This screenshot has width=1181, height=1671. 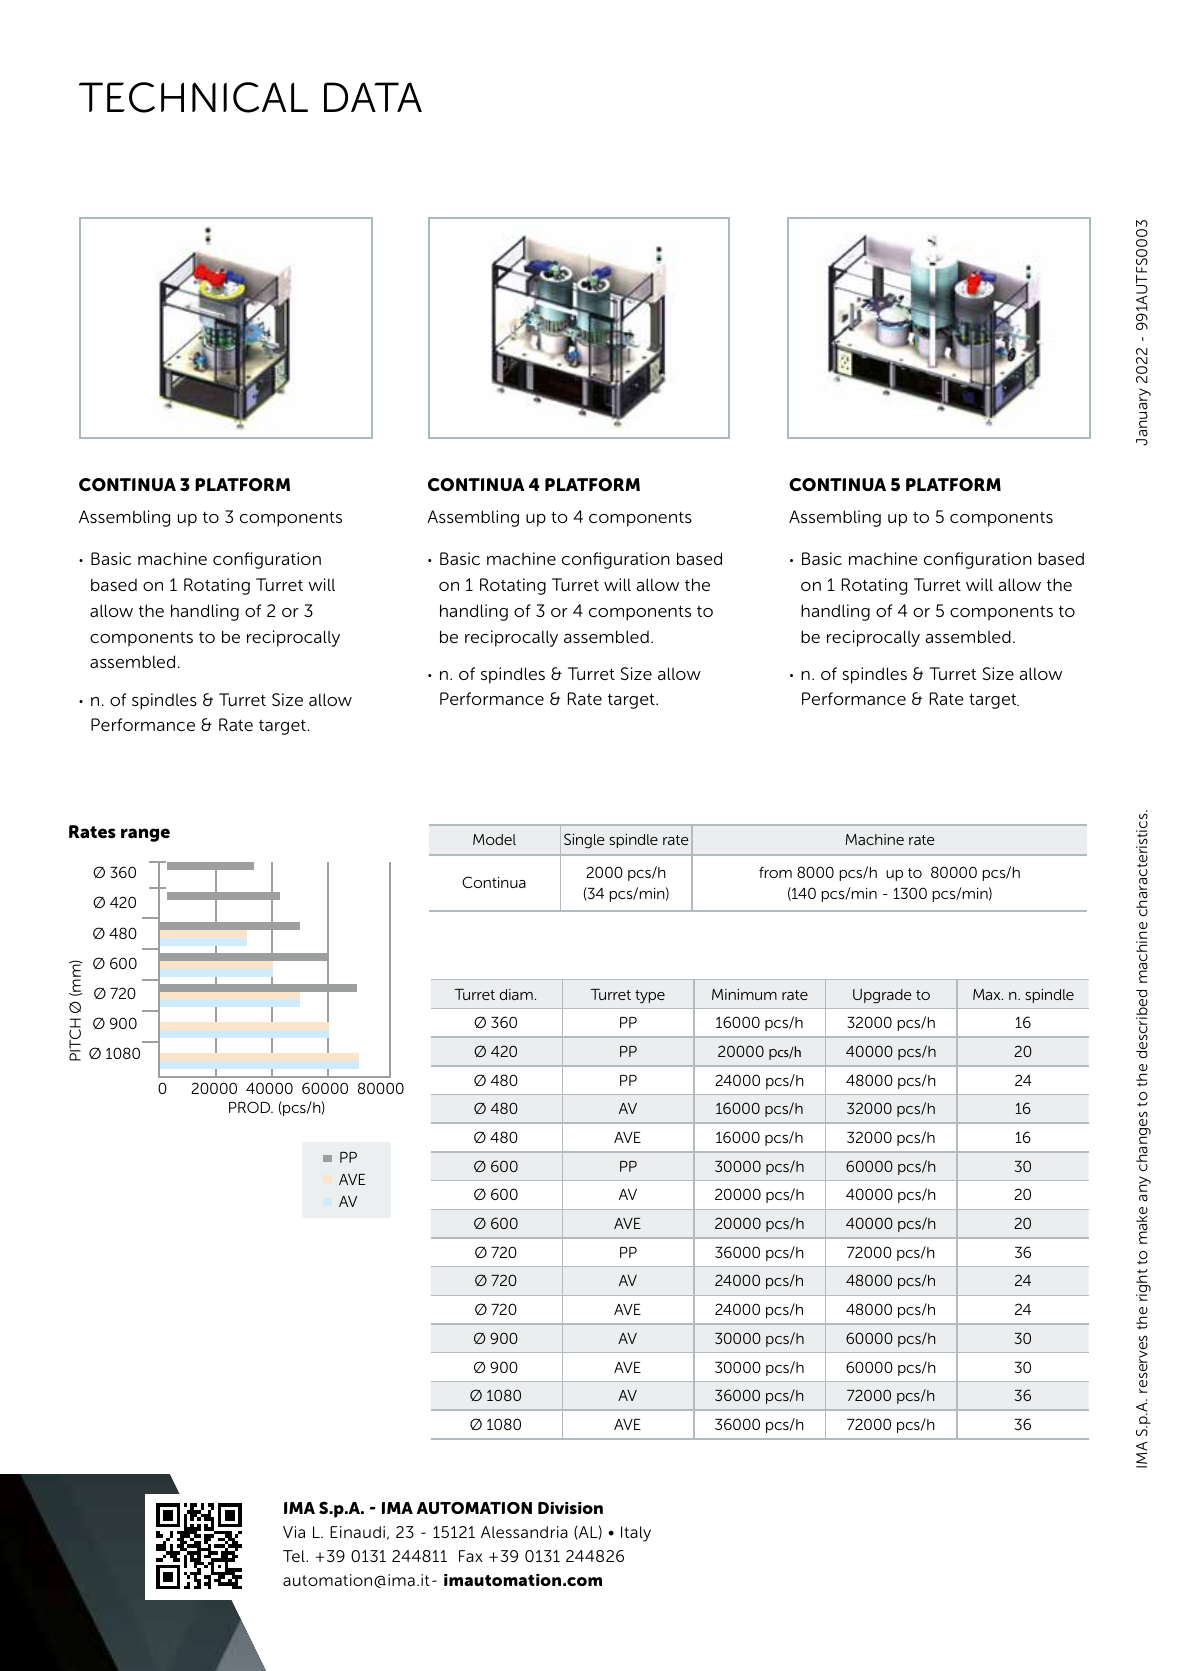 What do you see at coordinates (145, 835) in the screenshot?
I see `range` at bounding box center [145, 835].
